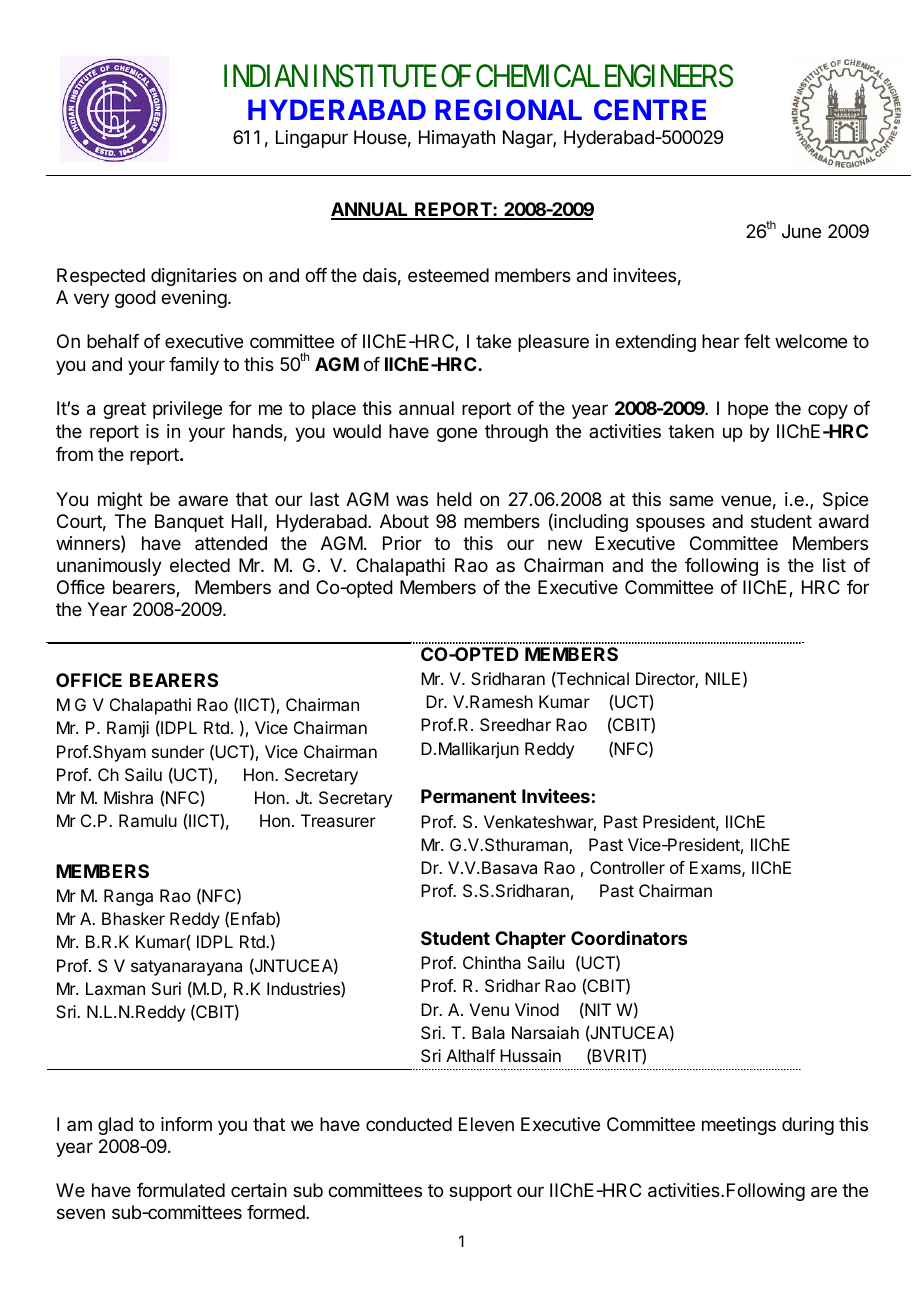  I want to click on Controller, so click(627, 867).
